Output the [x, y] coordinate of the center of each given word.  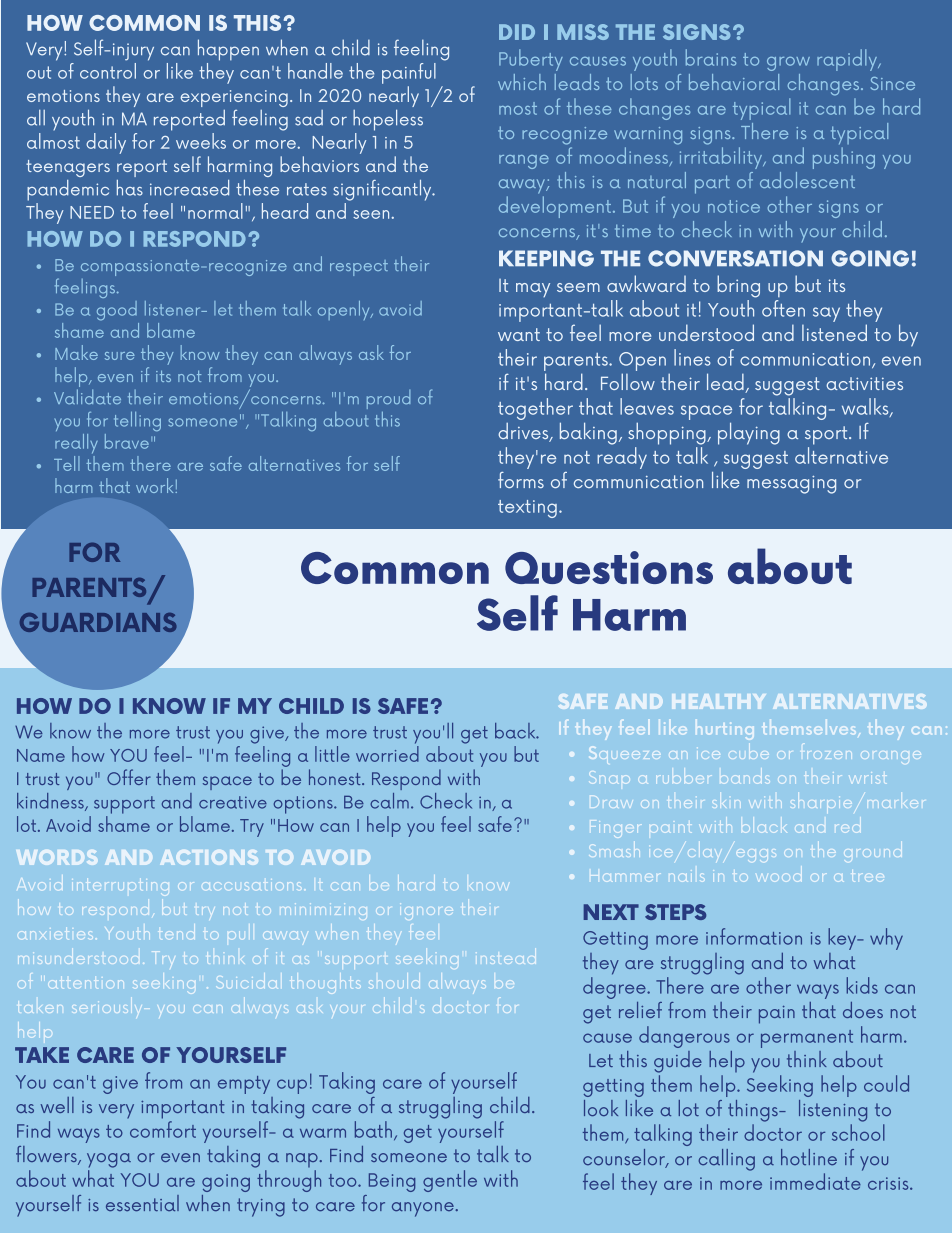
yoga [109, 1160]
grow [788, 64]
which [522, 82]
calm [389, 801]
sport [827, 435]
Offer [129, 777]
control [108, 69]
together [535, 410]
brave [127, 441]
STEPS [675, 912]
